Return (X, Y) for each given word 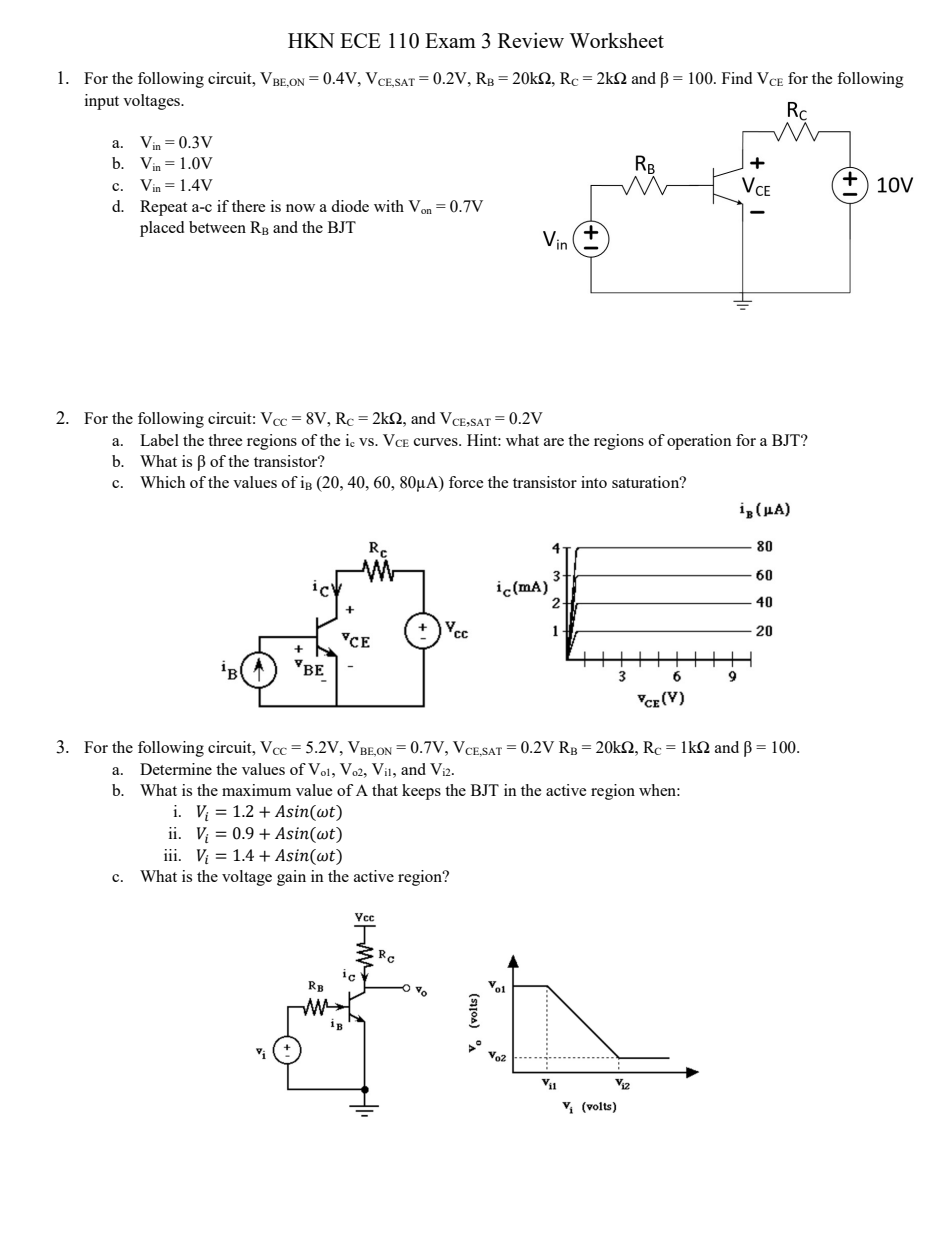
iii (172, 855)
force (466, 482)
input (102, 102)
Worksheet (616, 40)
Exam (450, 40)
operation (699, 442)
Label (159, 440)
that (385, 790)
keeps (421, 792)
